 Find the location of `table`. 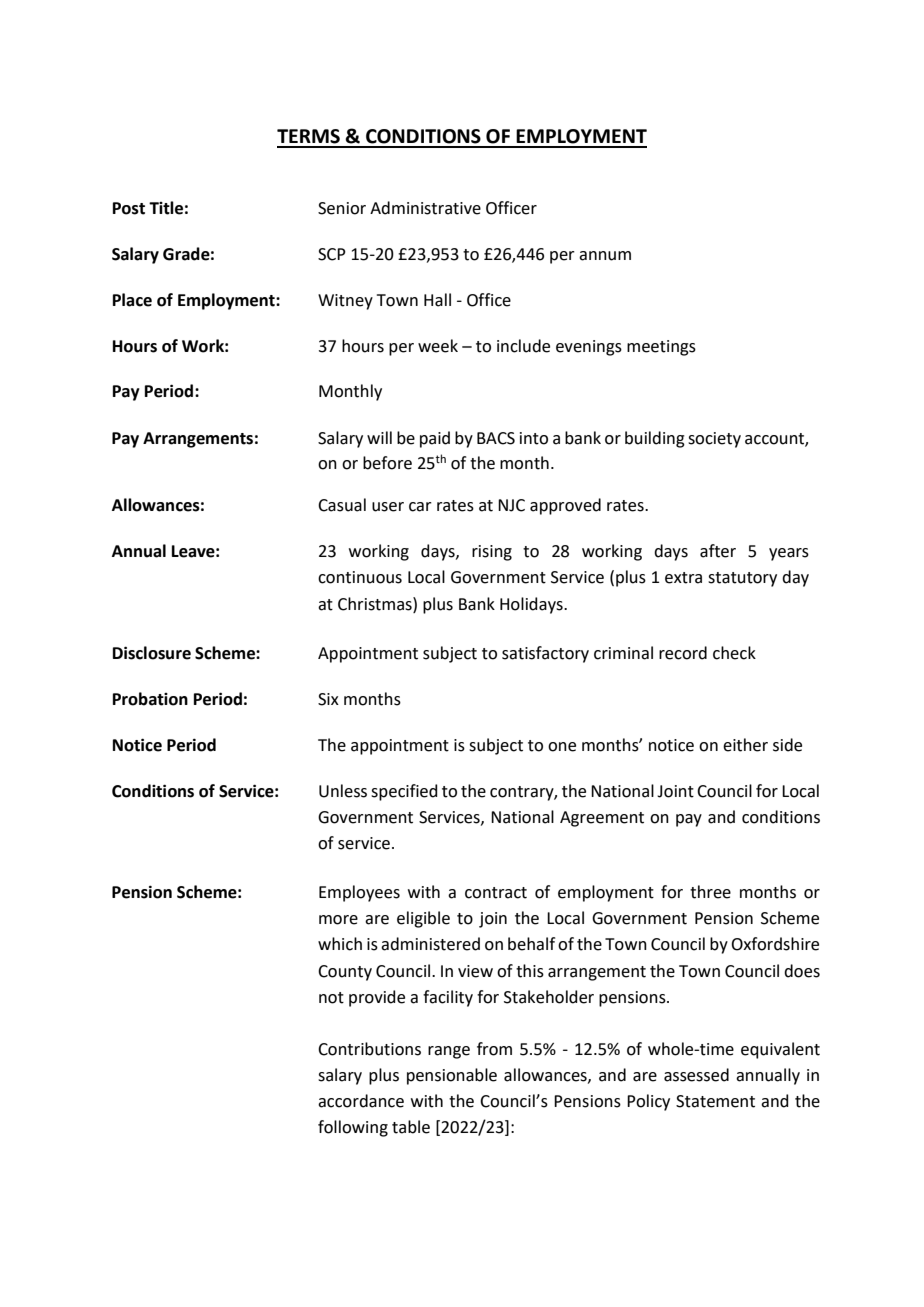

table is located at coordinates (411, 1127).
